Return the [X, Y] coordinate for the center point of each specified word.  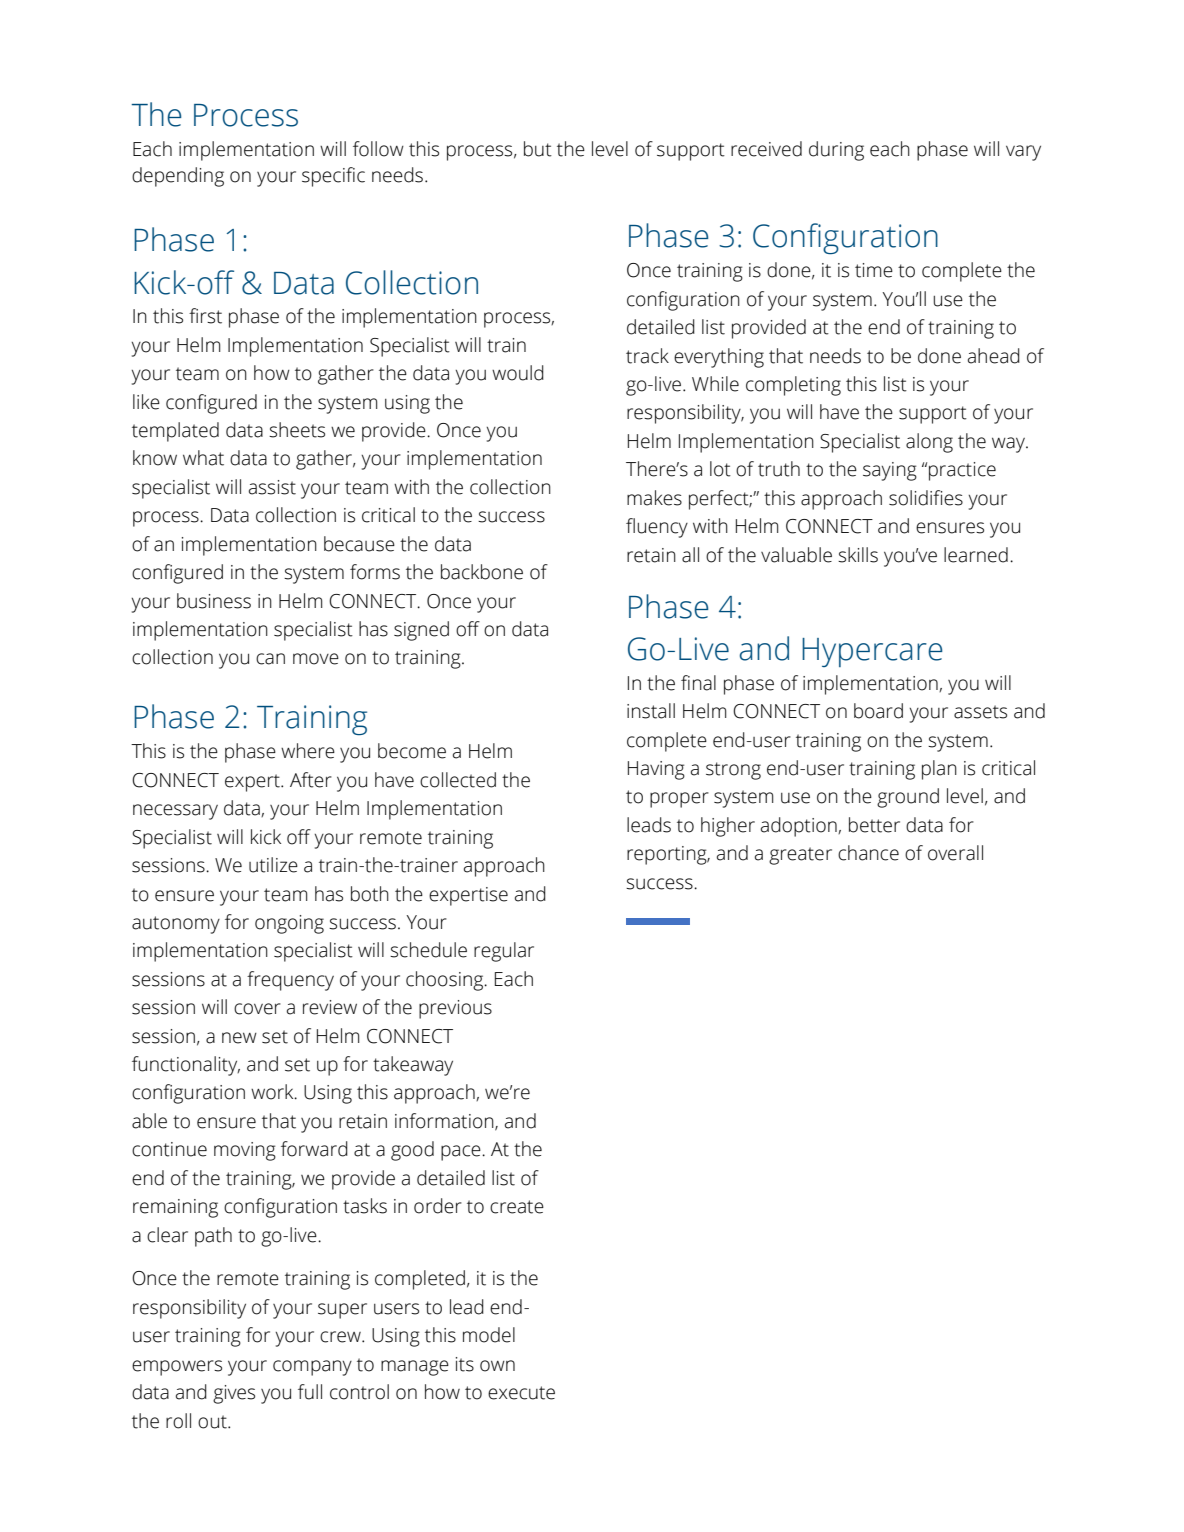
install [651, 711]
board [878, 711]
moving [245, 1151]
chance [868, 853]
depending [178, 177]
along [929, 443]
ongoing [289, 924]
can [270, 659]
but [538, 149]
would [518, 373]
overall [955, 853]
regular [504, 952]
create [517, 1207]
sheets [297, 430]
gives [234, 1394]
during [836, 151]
